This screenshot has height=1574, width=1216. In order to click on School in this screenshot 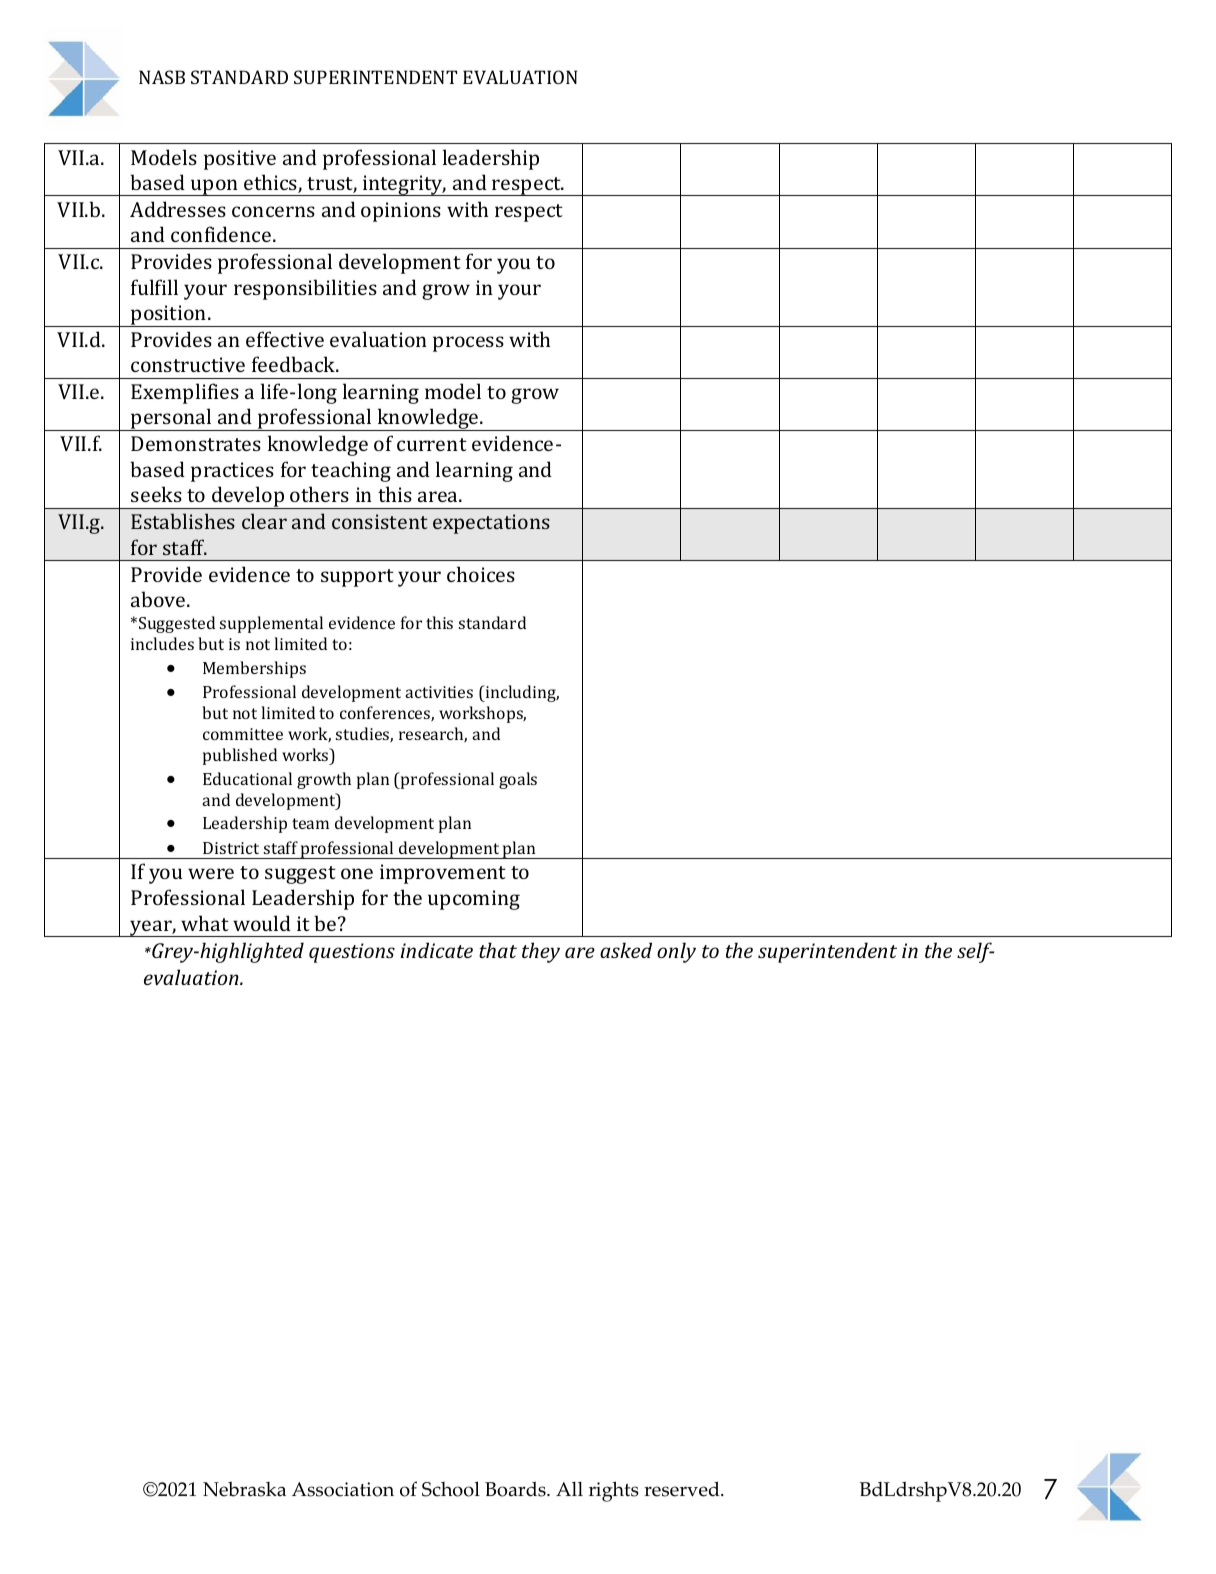, I will do `click(451, 1489)`.
